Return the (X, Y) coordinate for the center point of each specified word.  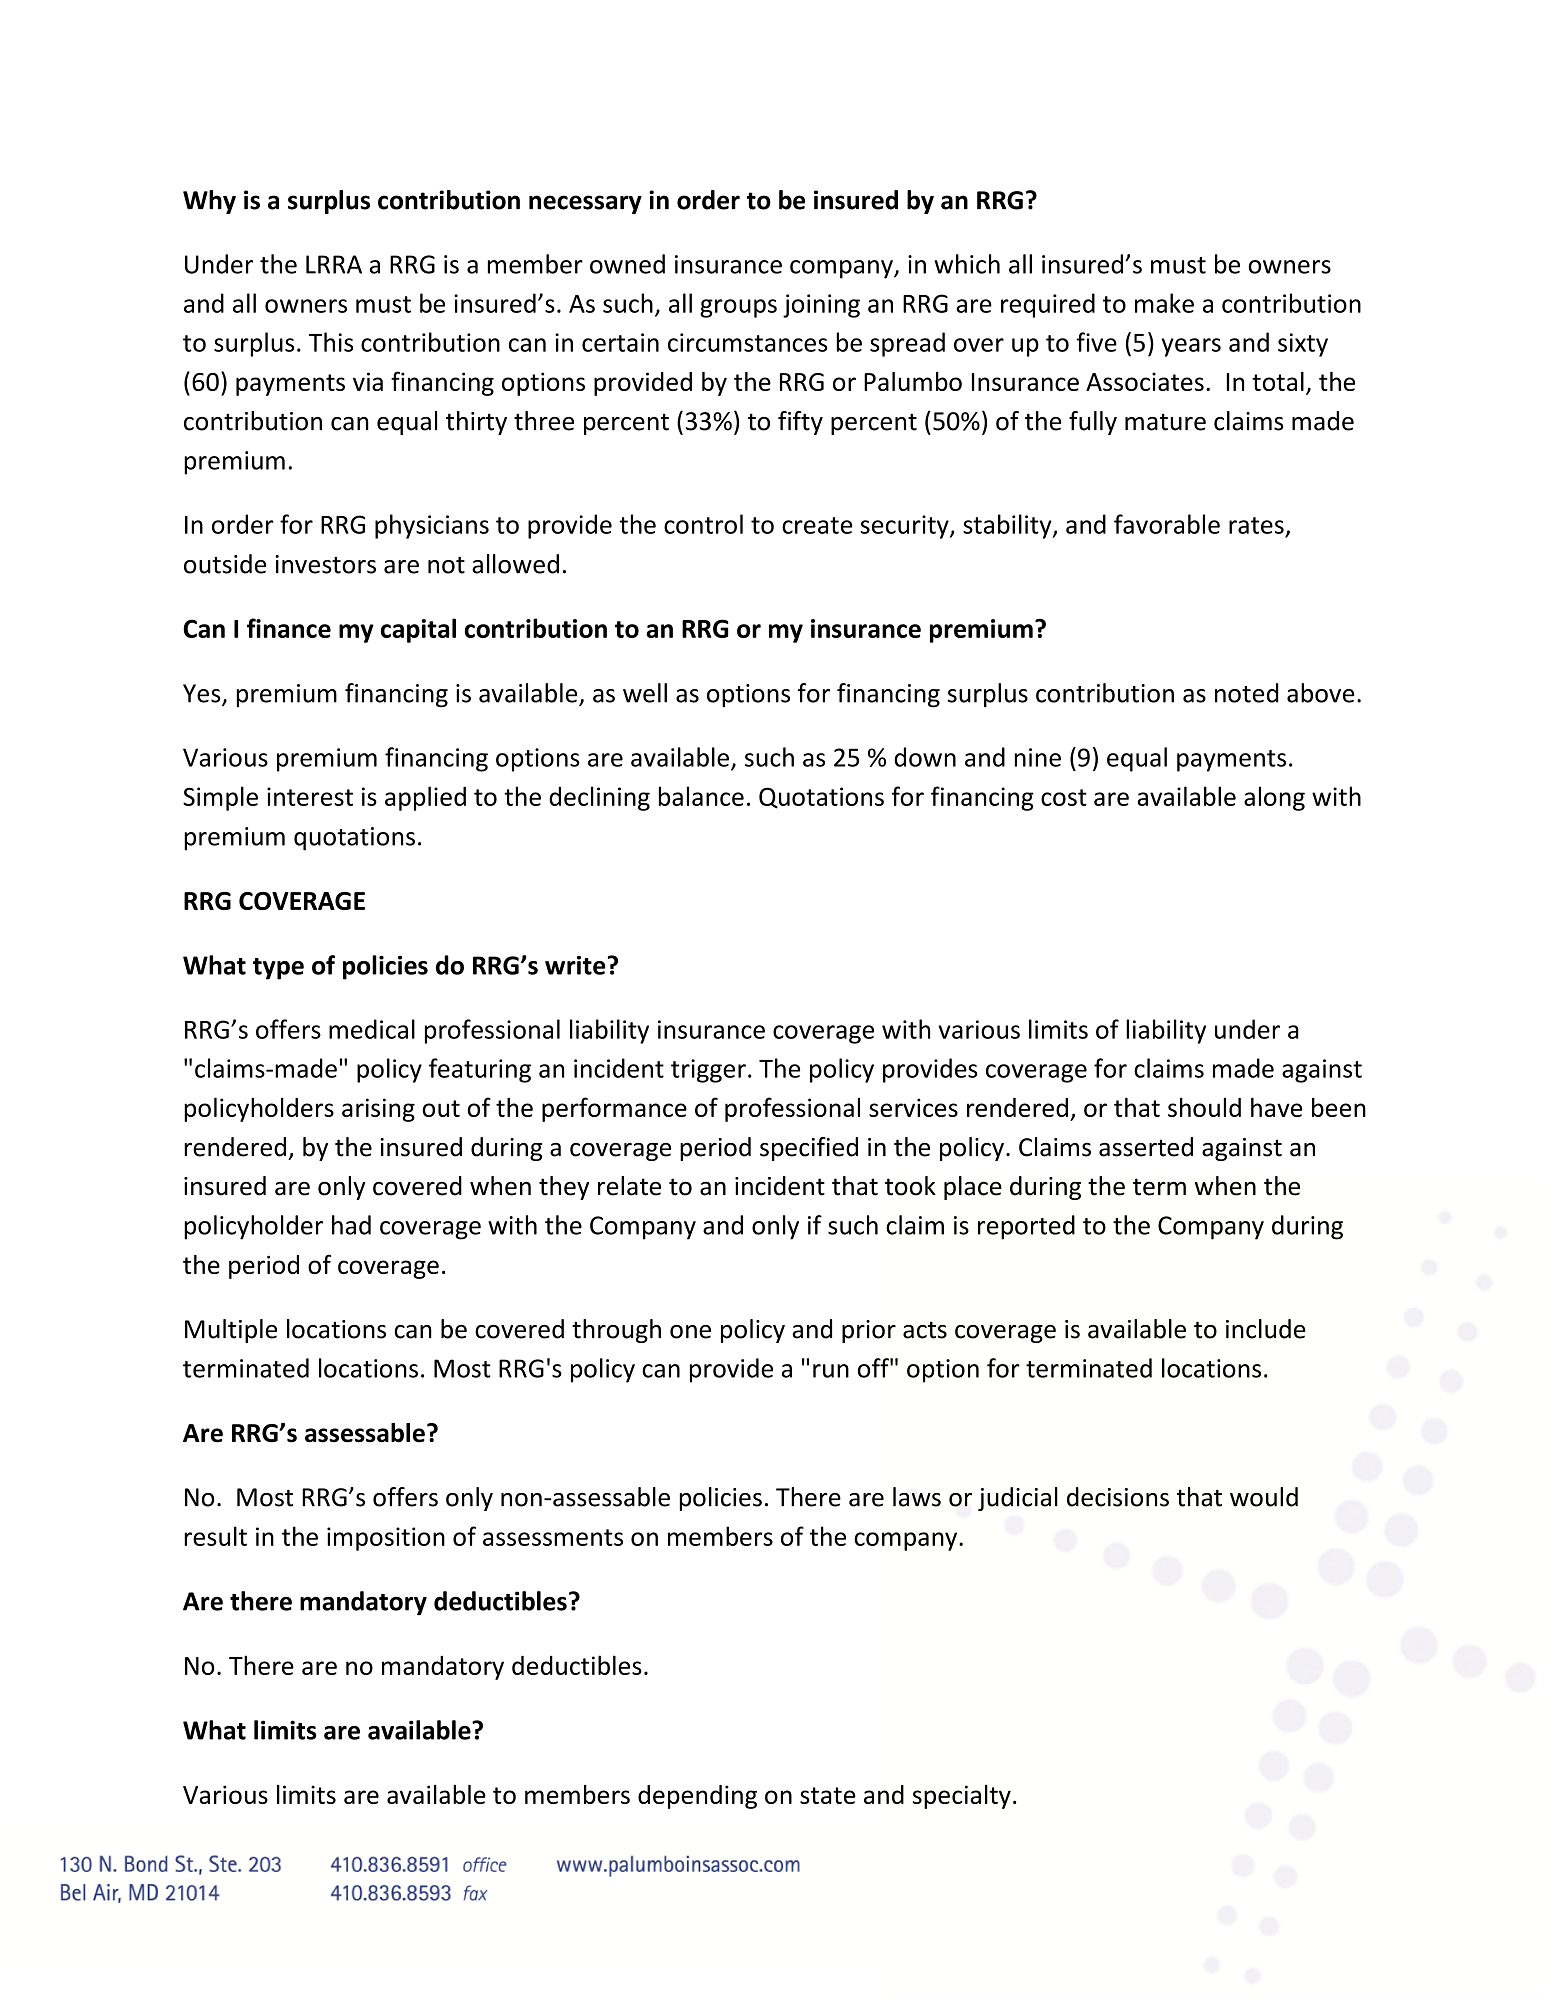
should (1204, 1107)
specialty (962, 1797)
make (1164, 303)
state (828, 1795)
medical (372, 1029)
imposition (386, 1539)
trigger (708, 1071)
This (331, 342)
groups (738, 308)
